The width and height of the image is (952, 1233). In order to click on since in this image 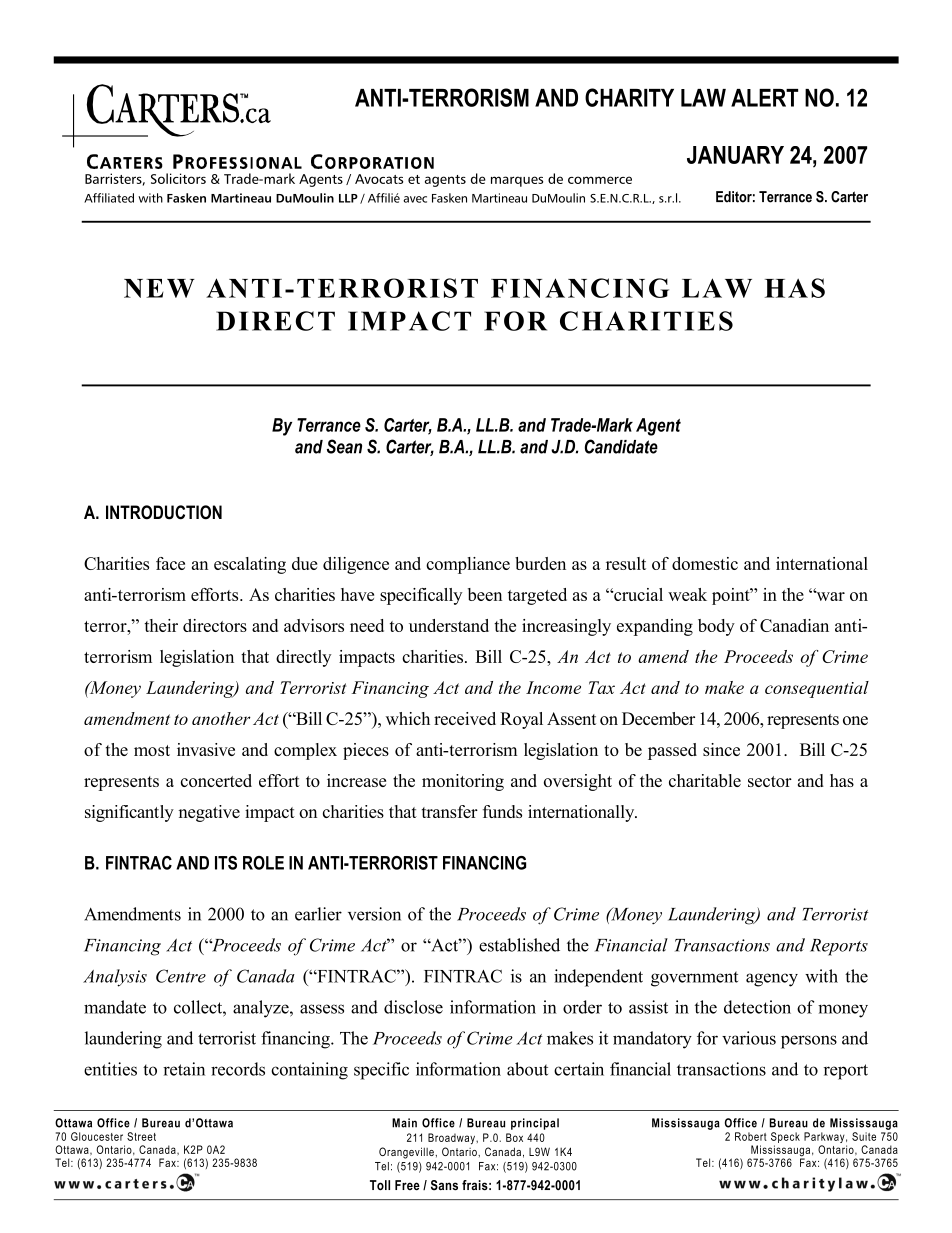, I will do `click(721, 749)`.
